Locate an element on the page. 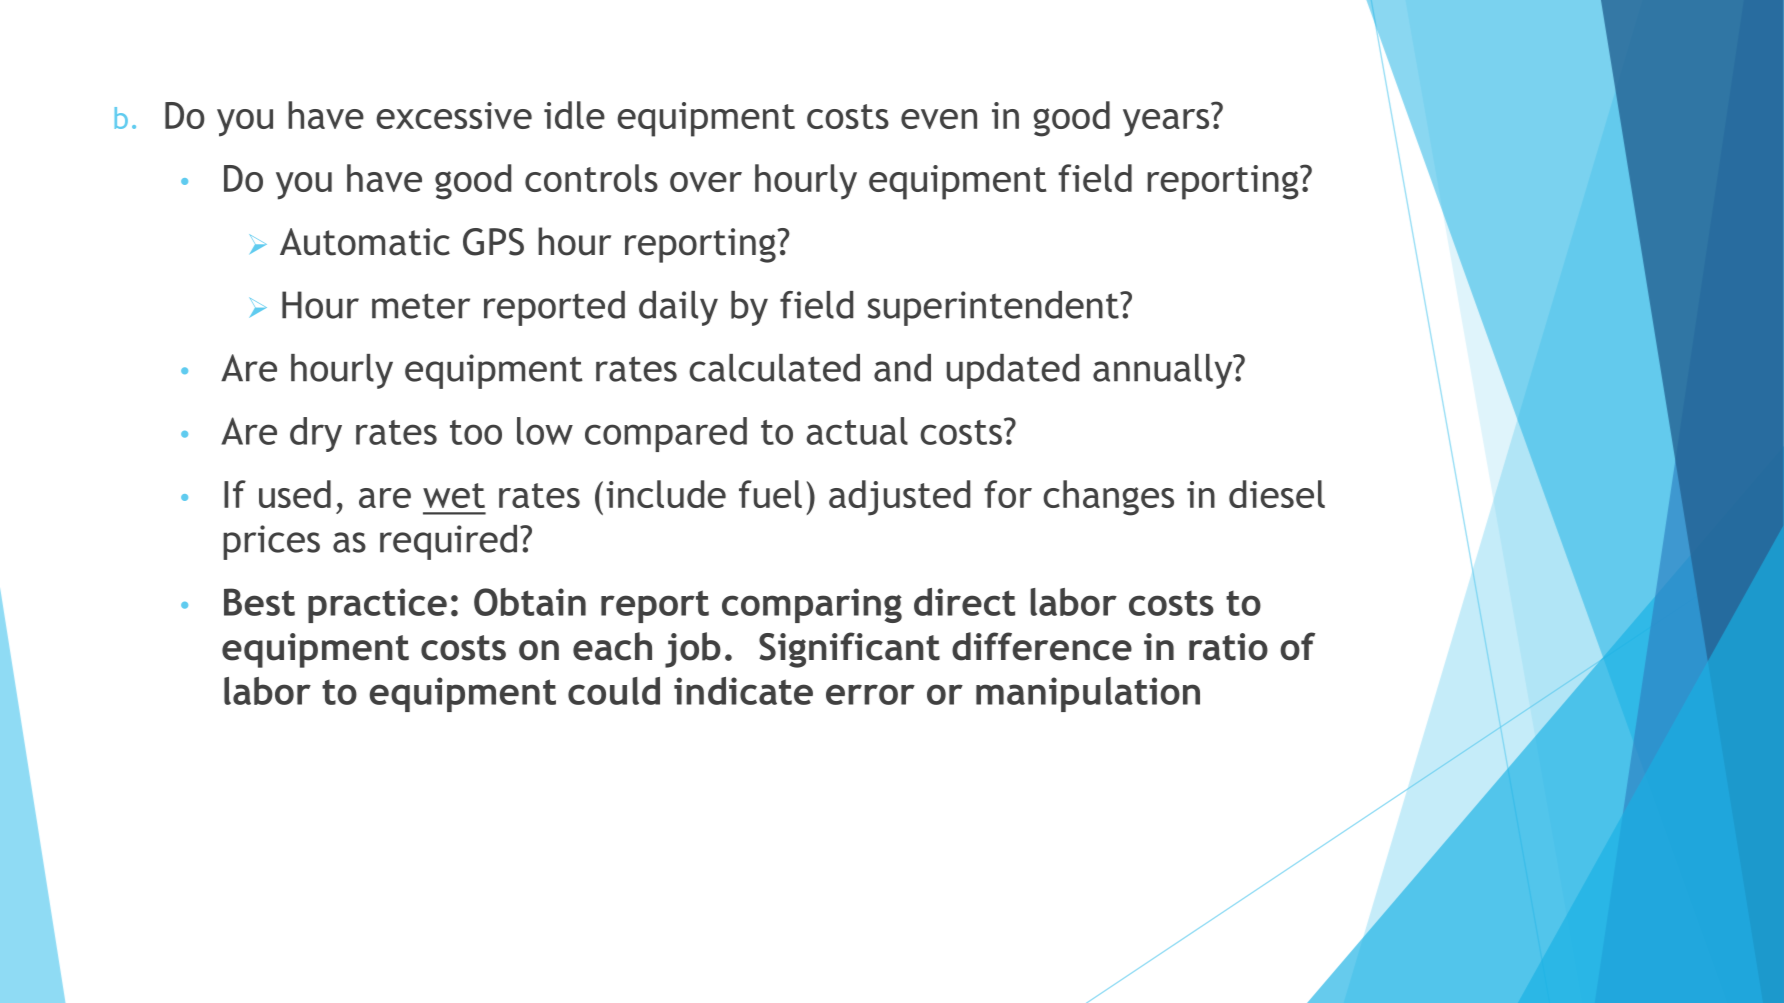 This page has width=1784, height=1003. years is located at coordinates (1166, 123).
